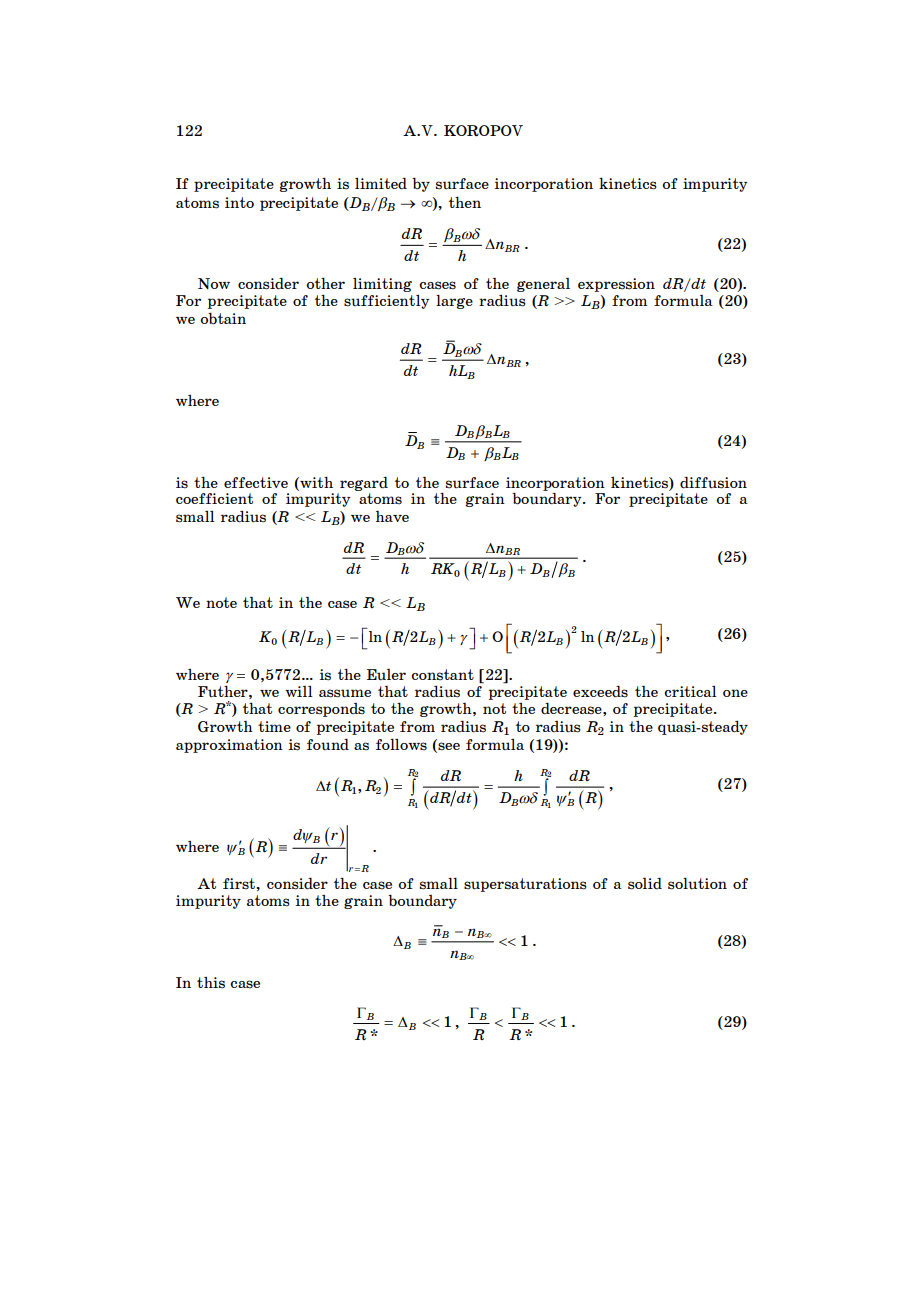 This screenshot has height=1308, width=924. I want to click on critical, so click(690, 691).
